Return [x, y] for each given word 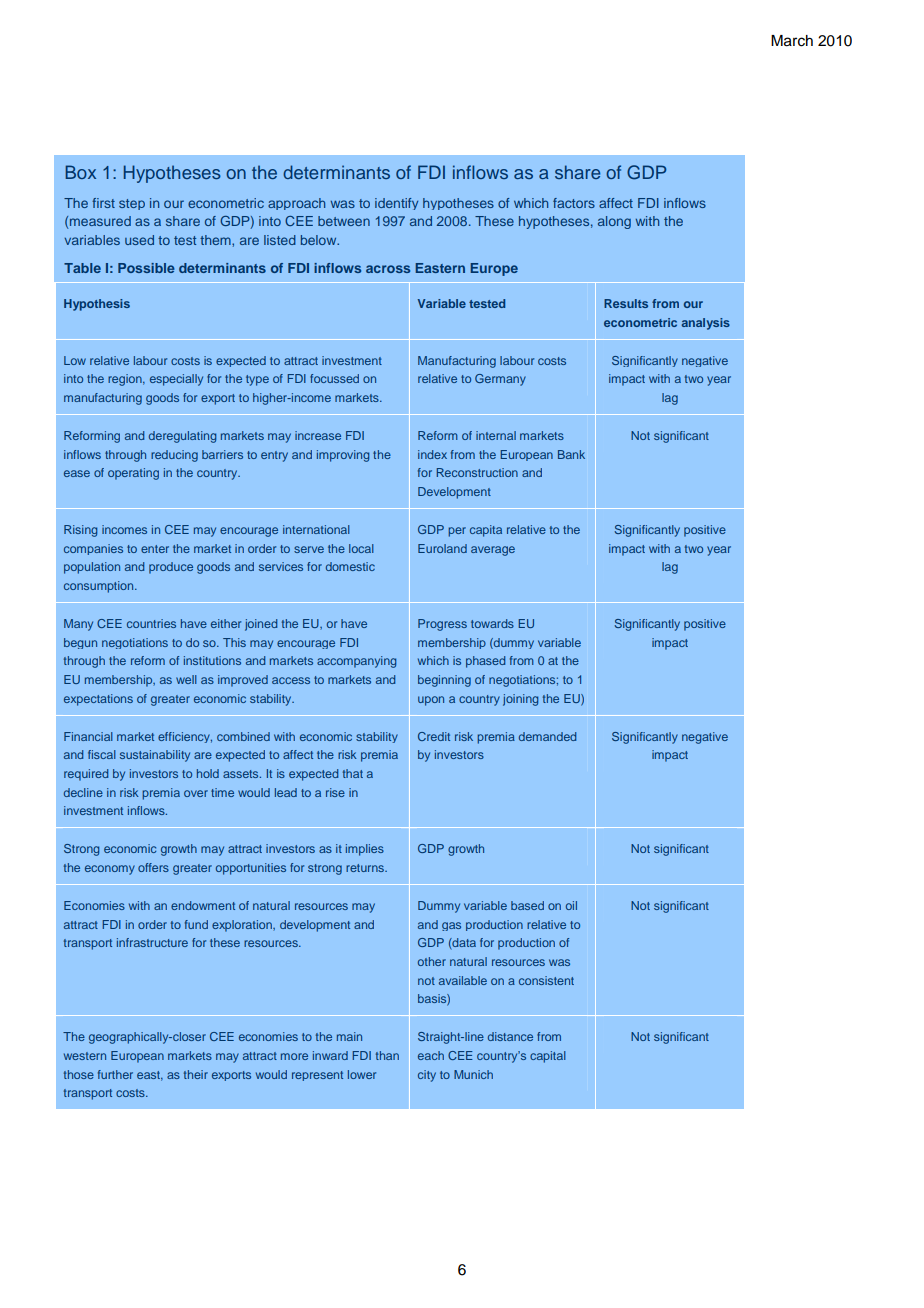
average [493, 551]
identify [396, 204]
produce [171, 568]
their [196, 1074]
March [792, 41]
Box [80, 172]
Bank [571, 454]
